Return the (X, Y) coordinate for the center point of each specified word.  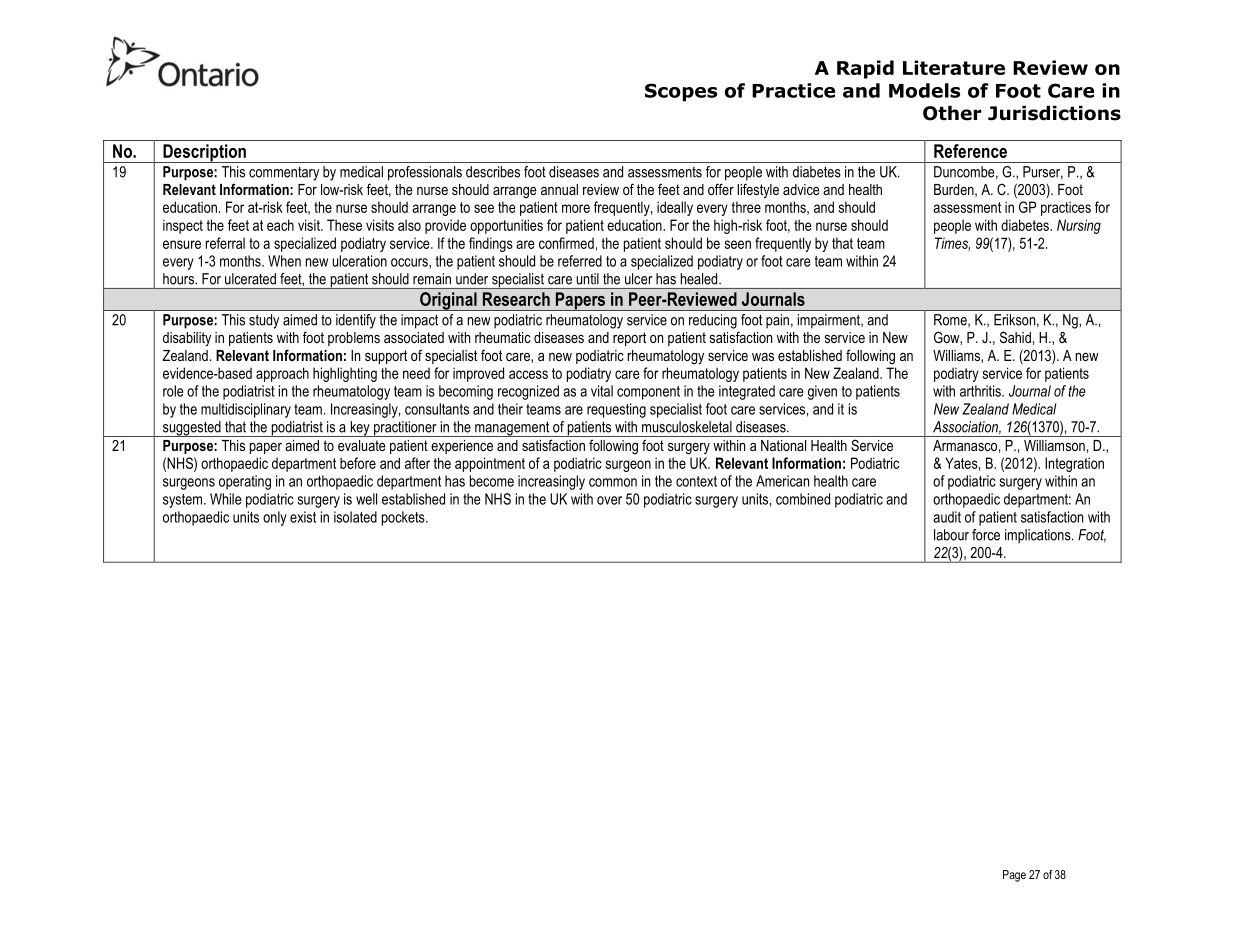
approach (282, 374)
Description (204, 153)
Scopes (681, 92)
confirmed (566, 243)
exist (303, 517)
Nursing (1079, 226)
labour (951, 535)
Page (1014, 876)
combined (803, 499)
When (284, 261)
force (986, 535)
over (609, 500)
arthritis (981, 391)
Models (924, 90)
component (648, 393)
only (275, 518)
